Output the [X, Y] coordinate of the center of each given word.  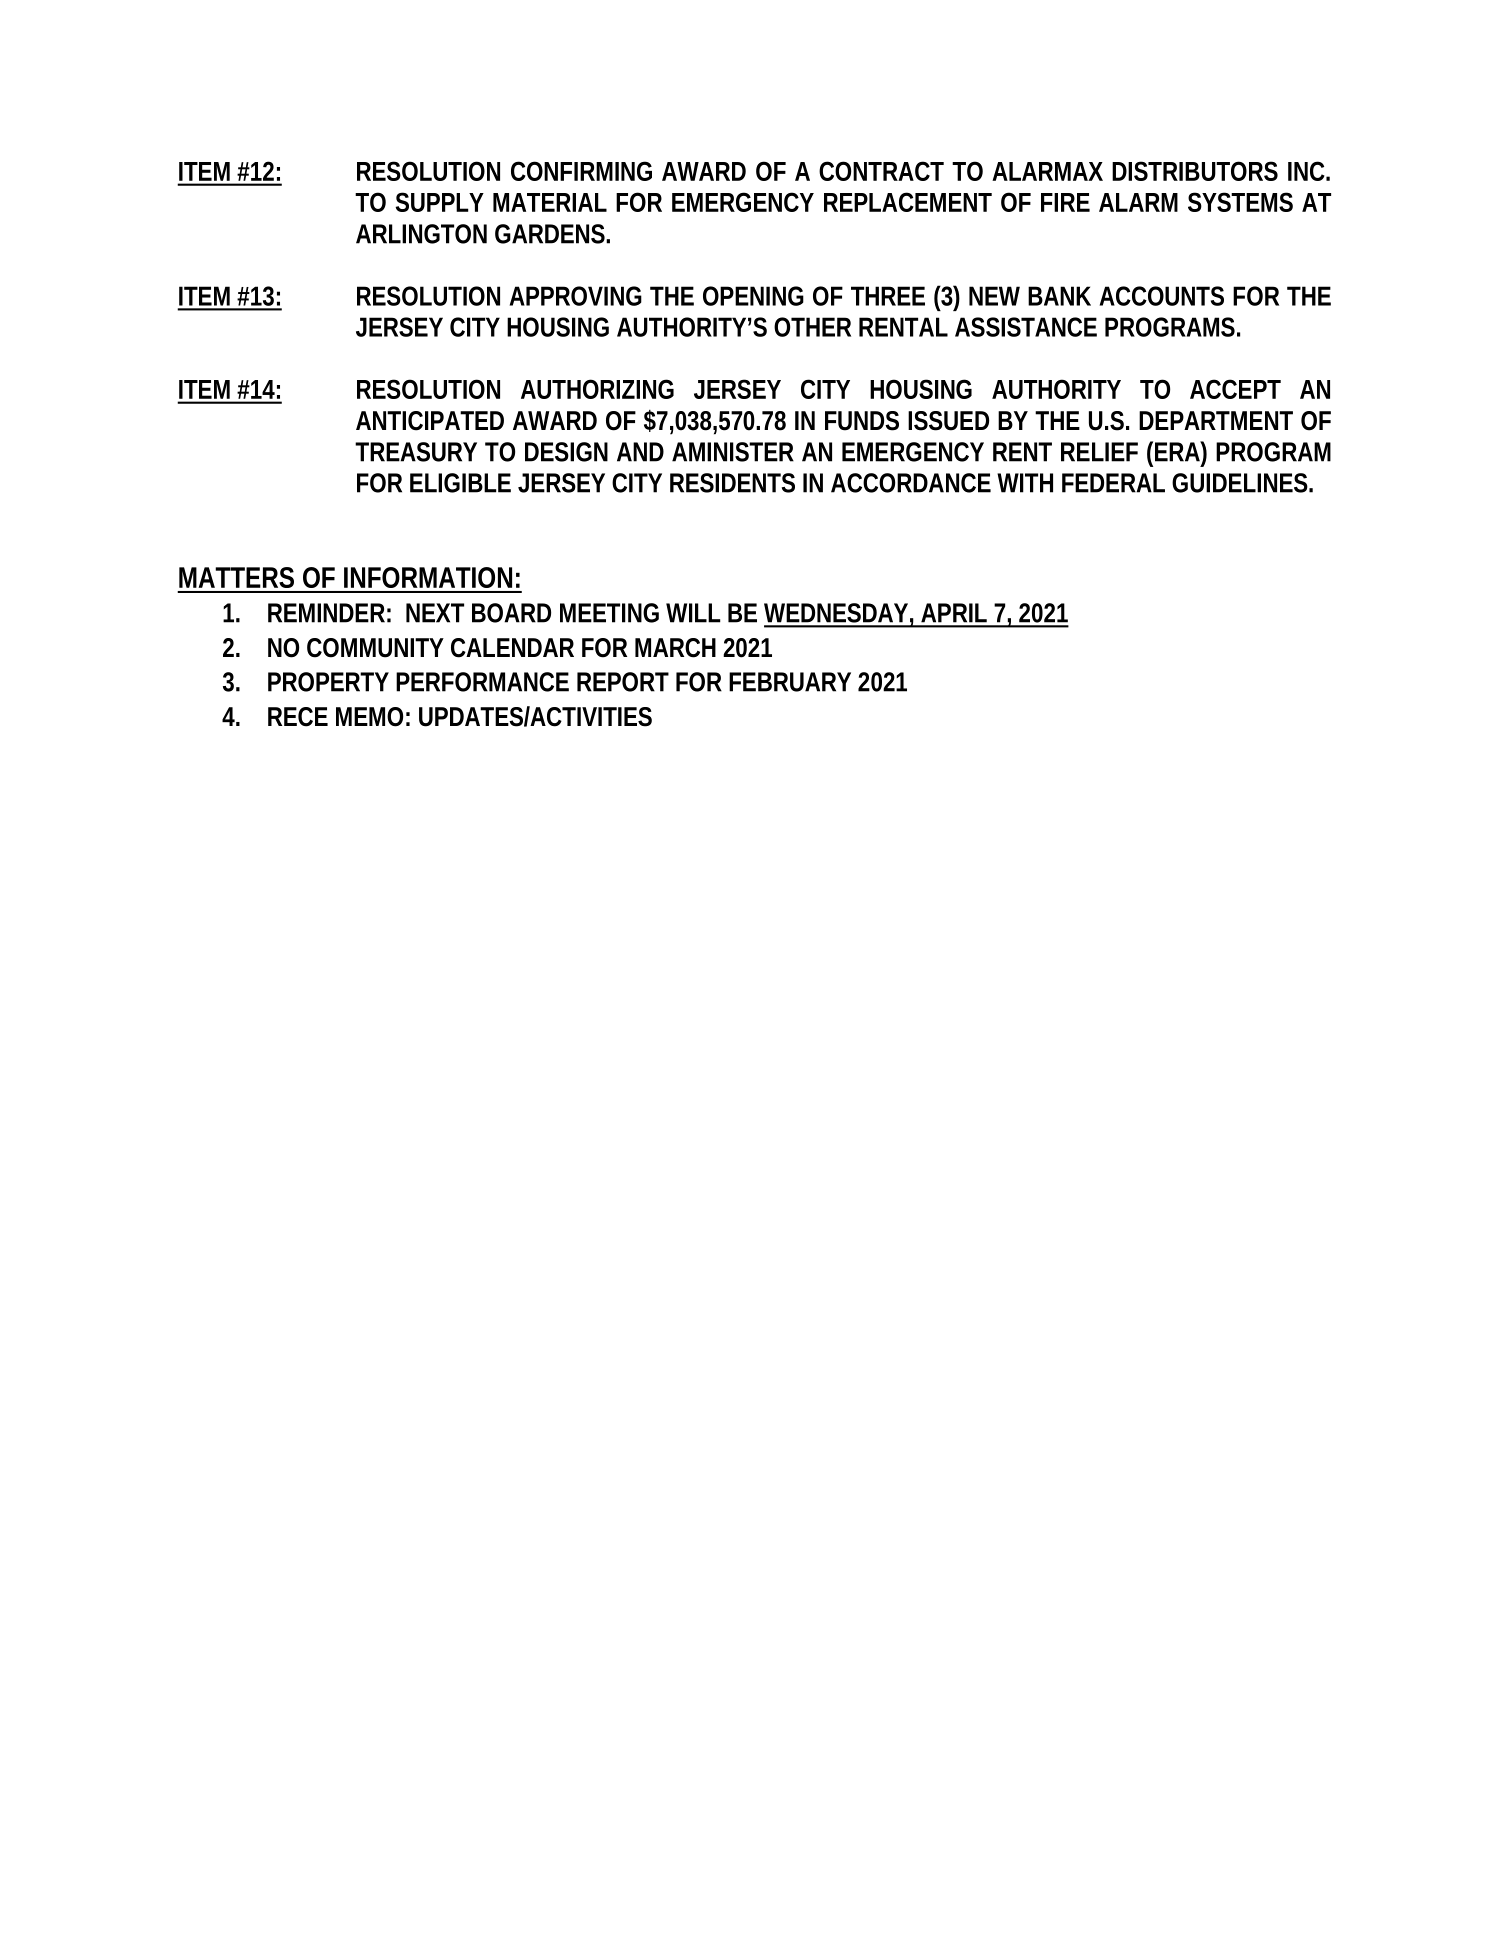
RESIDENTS [732, 483]
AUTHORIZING [597, 389]
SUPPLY [439, 202]
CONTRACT [881, 171]
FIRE [1065, 202]
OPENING [753, 296]
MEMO [369, 717]
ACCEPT [1235, 389]
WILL [693, 613]
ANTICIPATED [430, 421]
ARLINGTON [421, 234]
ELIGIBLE [460, 483]
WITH [1025, 483]
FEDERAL [1113, 483]
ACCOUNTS [1162, 296]
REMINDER [326, 613]
